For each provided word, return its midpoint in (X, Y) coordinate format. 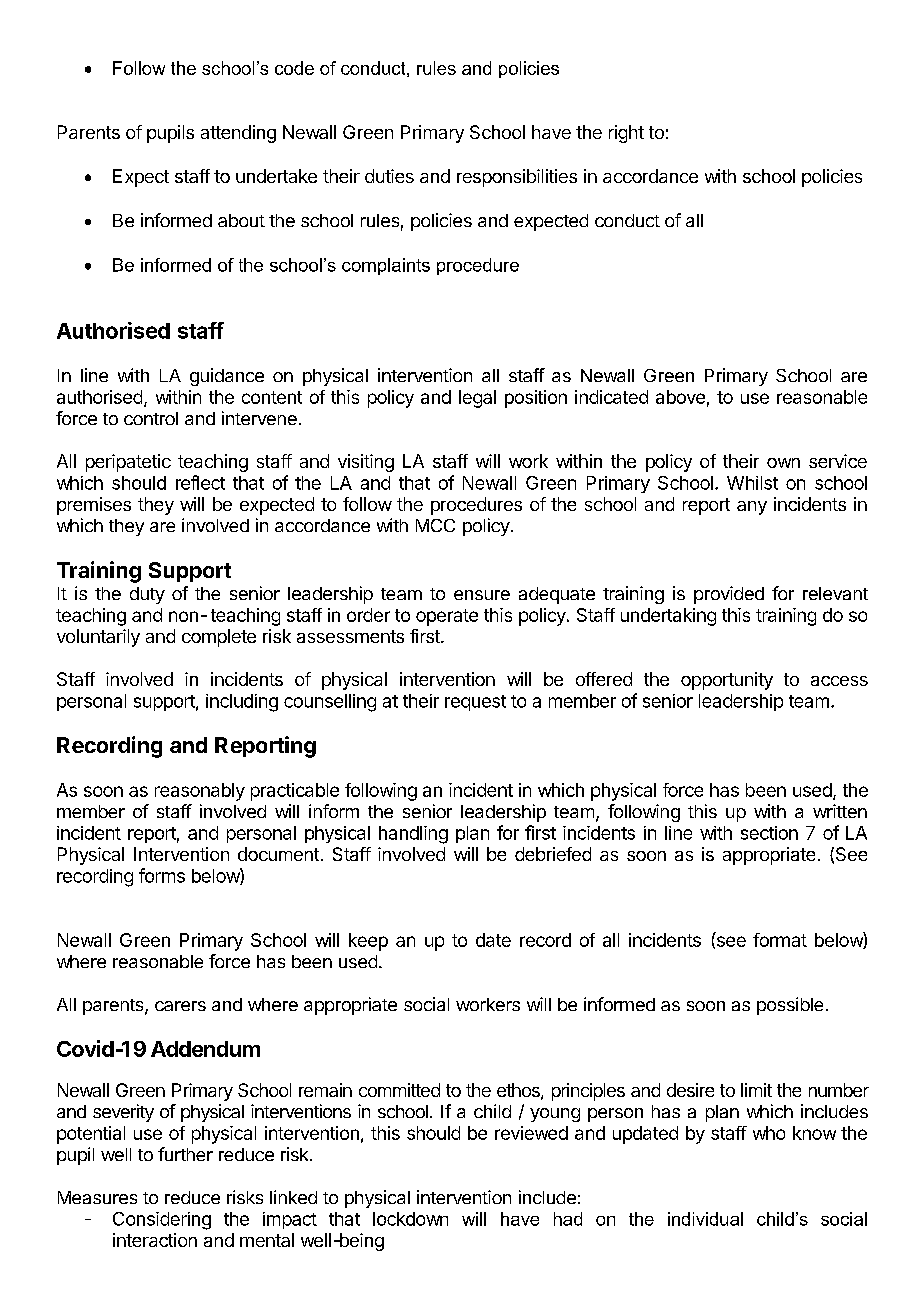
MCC (435, 525)
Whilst (752, 483)
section (769, 833)
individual (705, 1219)
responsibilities (517, 178)
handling (413, 835)
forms (162, 875)
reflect (200, 482)
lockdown (410, 1219)
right (626, 134)
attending (238, 134)
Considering (162, 1221)
